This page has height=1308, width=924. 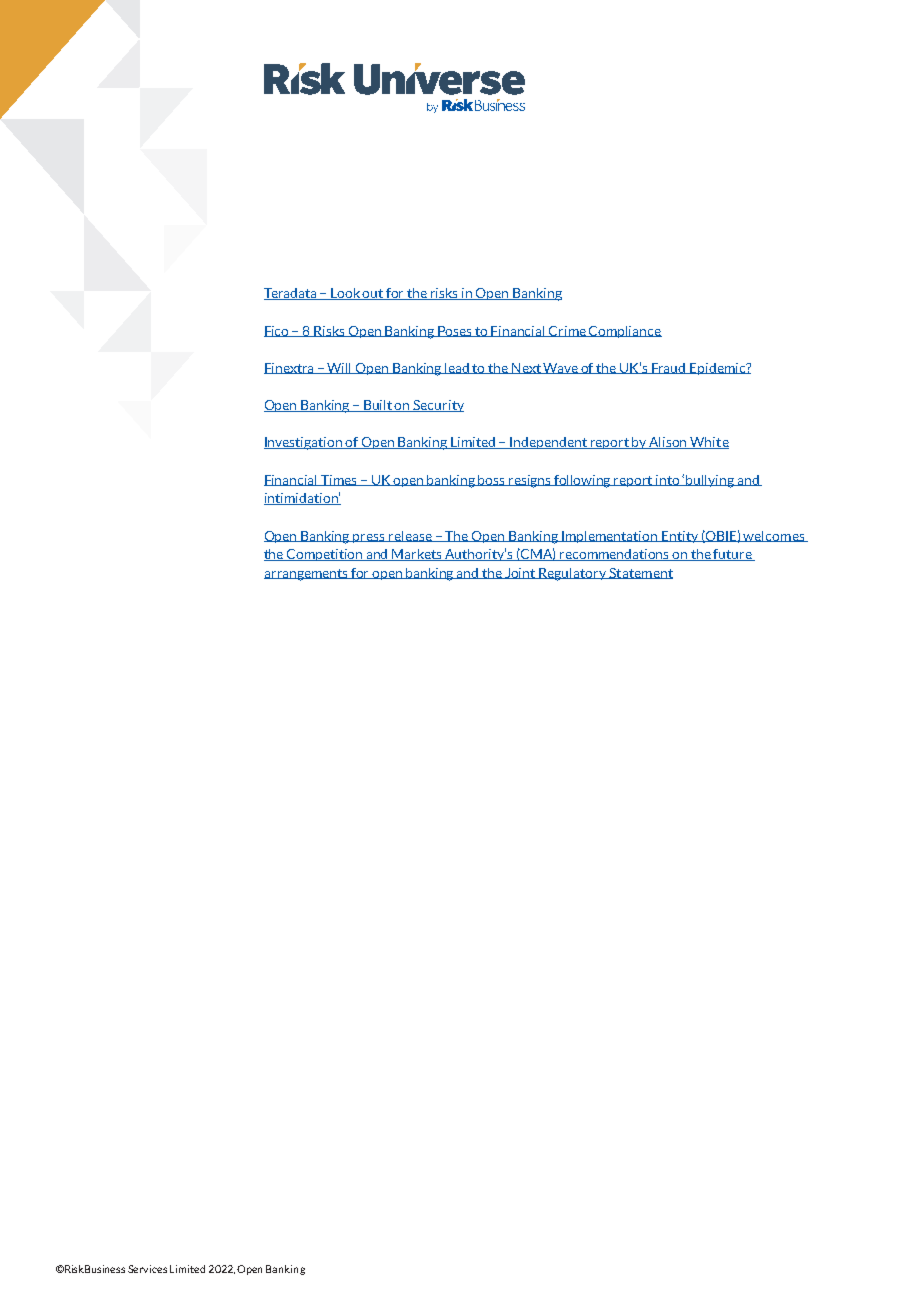 What do you see at coordinates (718, 369) in the page?
I see `Epidemic` at bounding box center [718, 369].
